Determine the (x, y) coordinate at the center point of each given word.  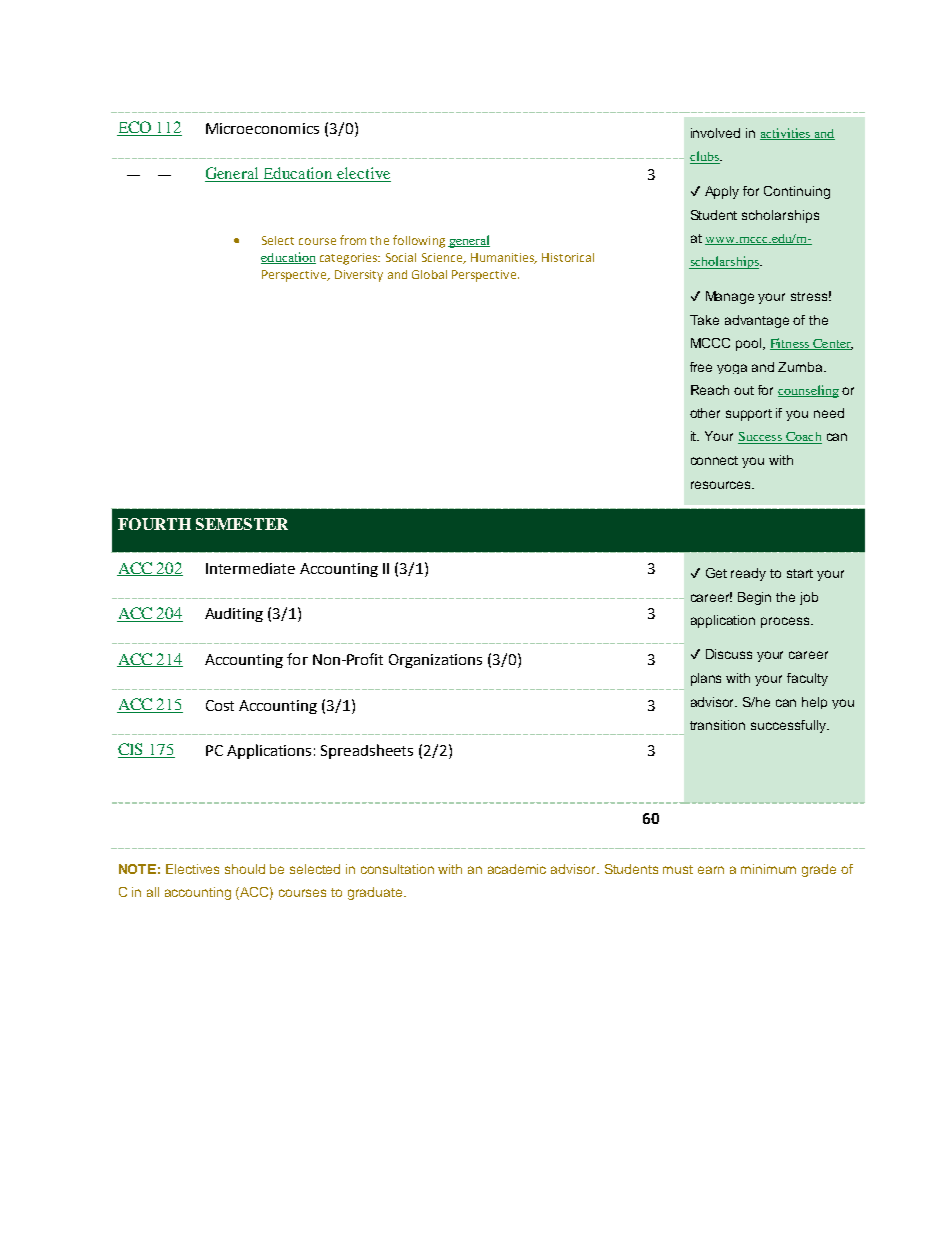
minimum (768, 869)
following (419, 241)
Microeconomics (262, 128)
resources (722, 485)
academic (517, 869)
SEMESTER (242, 524)
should (245, 869)
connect (714, 460)
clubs (705, 157)
